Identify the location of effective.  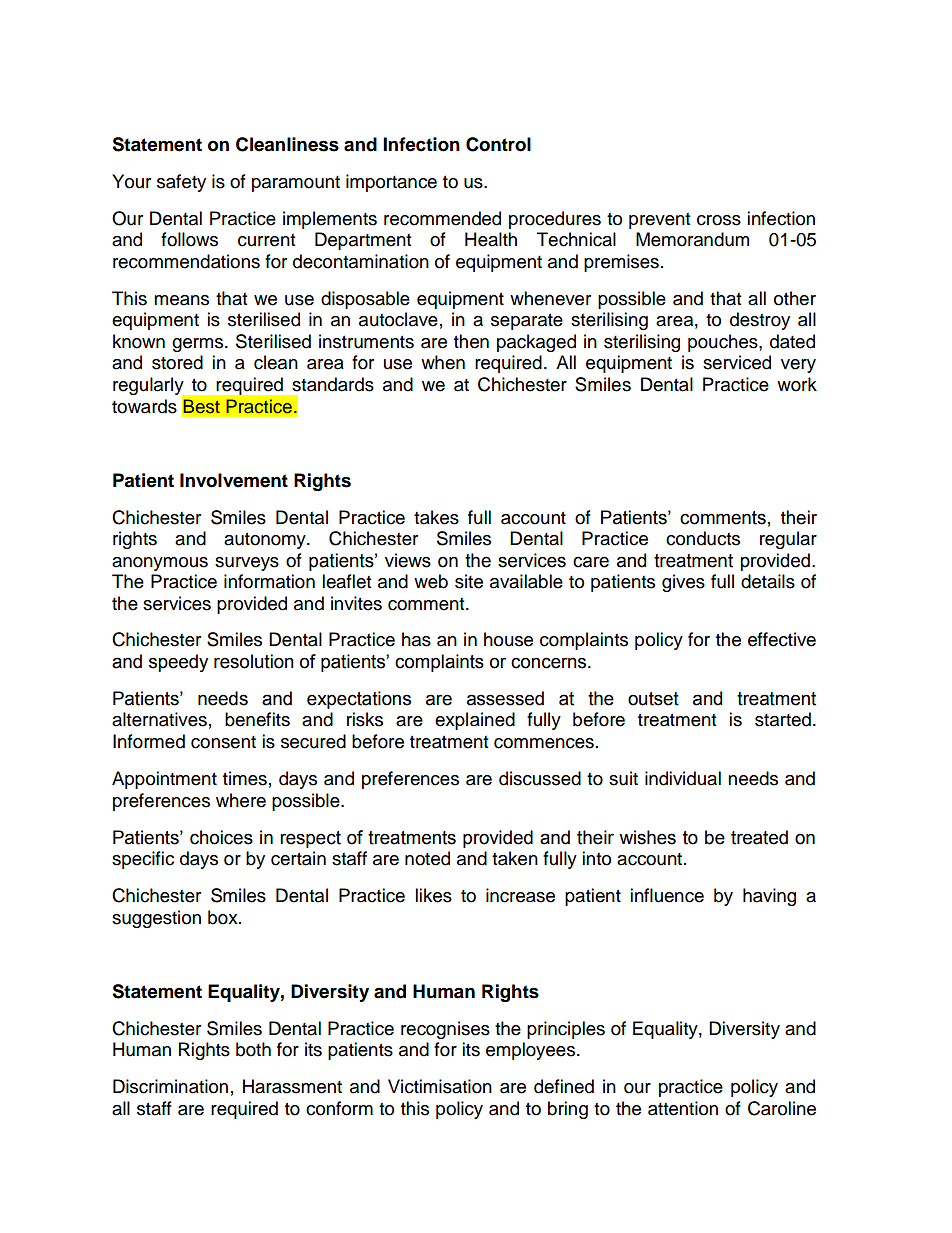
(782, 639).
